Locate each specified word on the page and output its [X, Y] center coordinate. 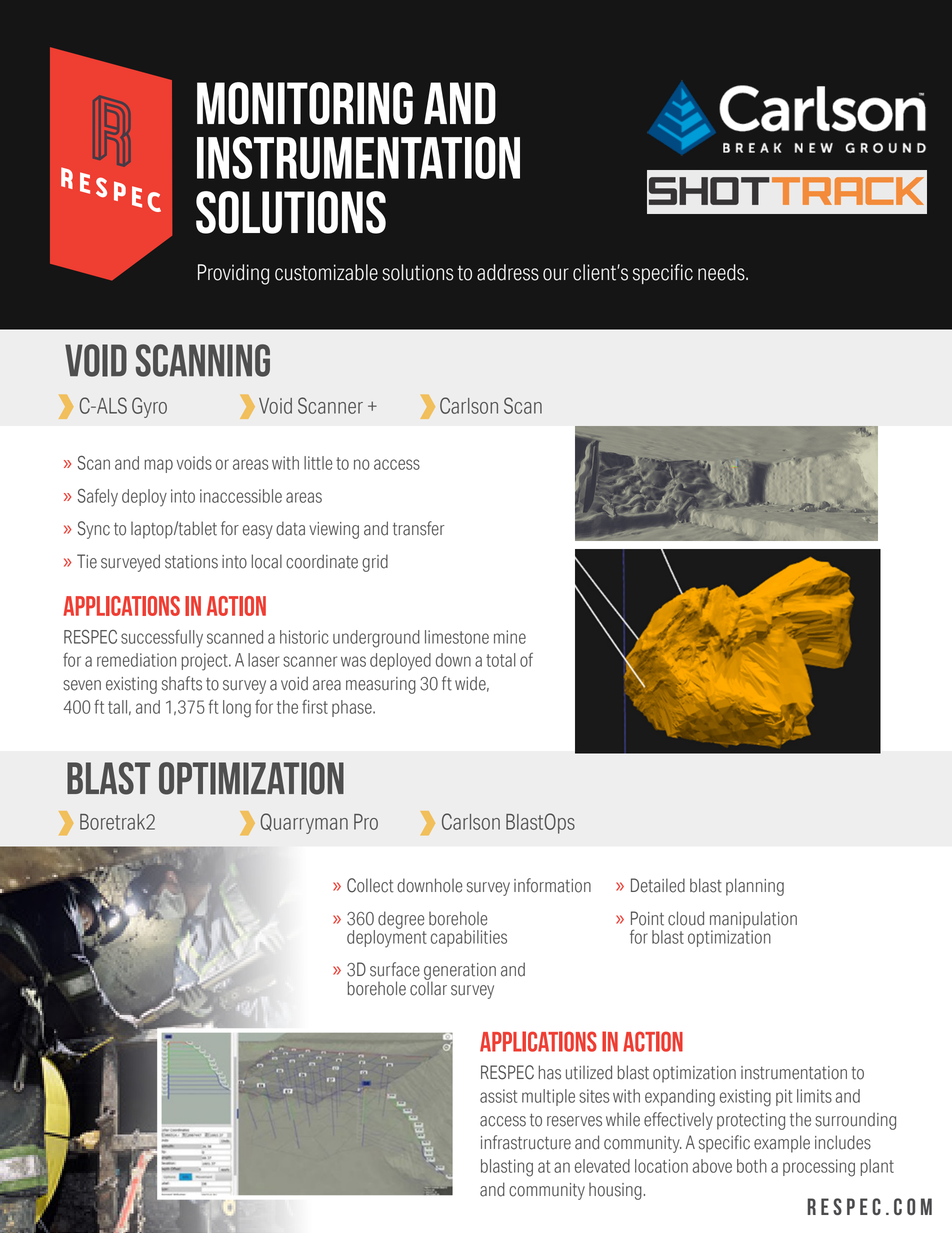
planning [755, 887]
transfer [418, 528]
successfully [162, 638]
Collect [370, 885]
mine [510, 637]
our [556, 274]
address [508, 272]
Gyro [149, 407]
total [501, 660]
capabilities [469, 938]
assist [498, 1096]
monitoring [305, 103]
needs [722, 272]
